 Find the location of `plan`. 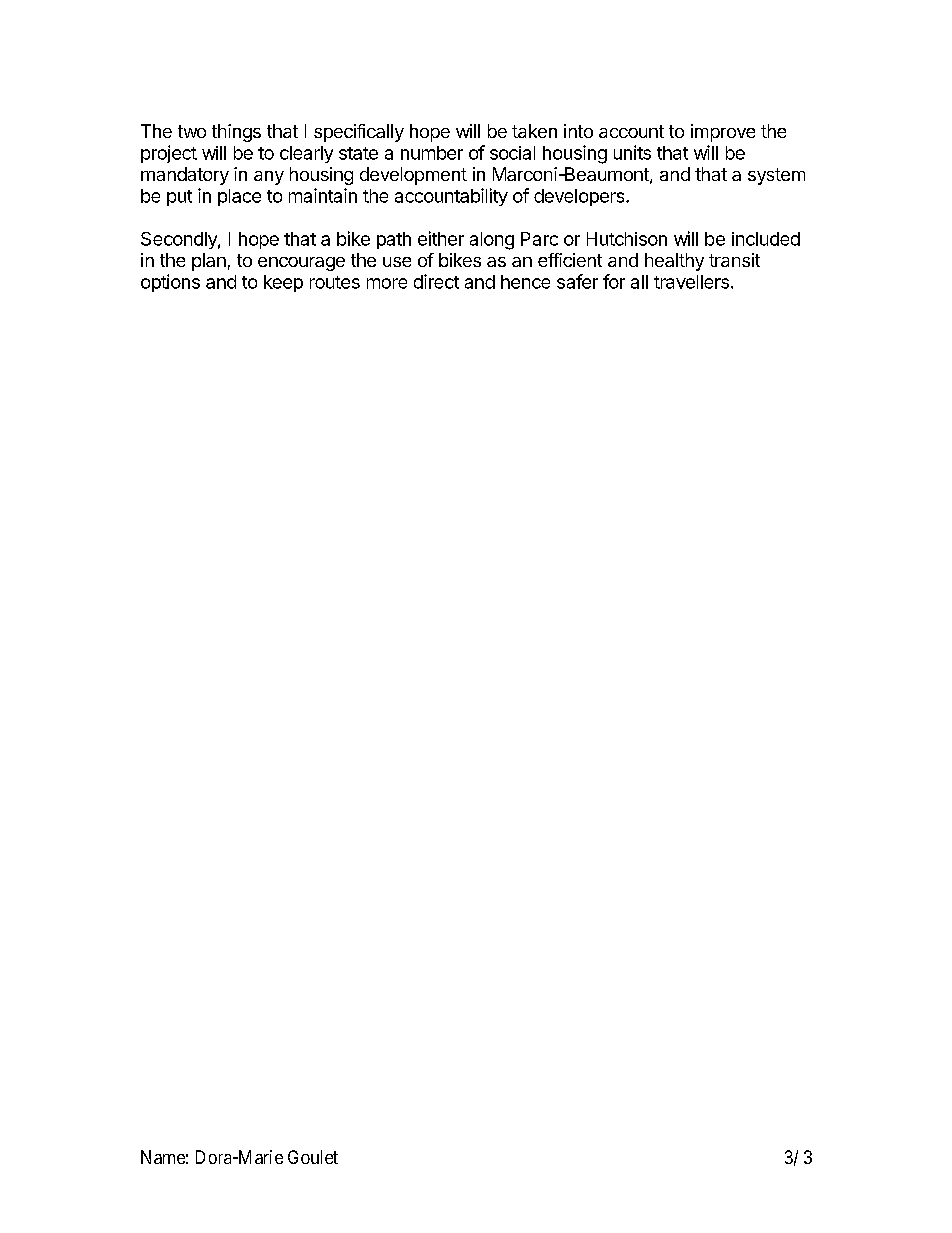

plan is located at coordinates (209, 262).
